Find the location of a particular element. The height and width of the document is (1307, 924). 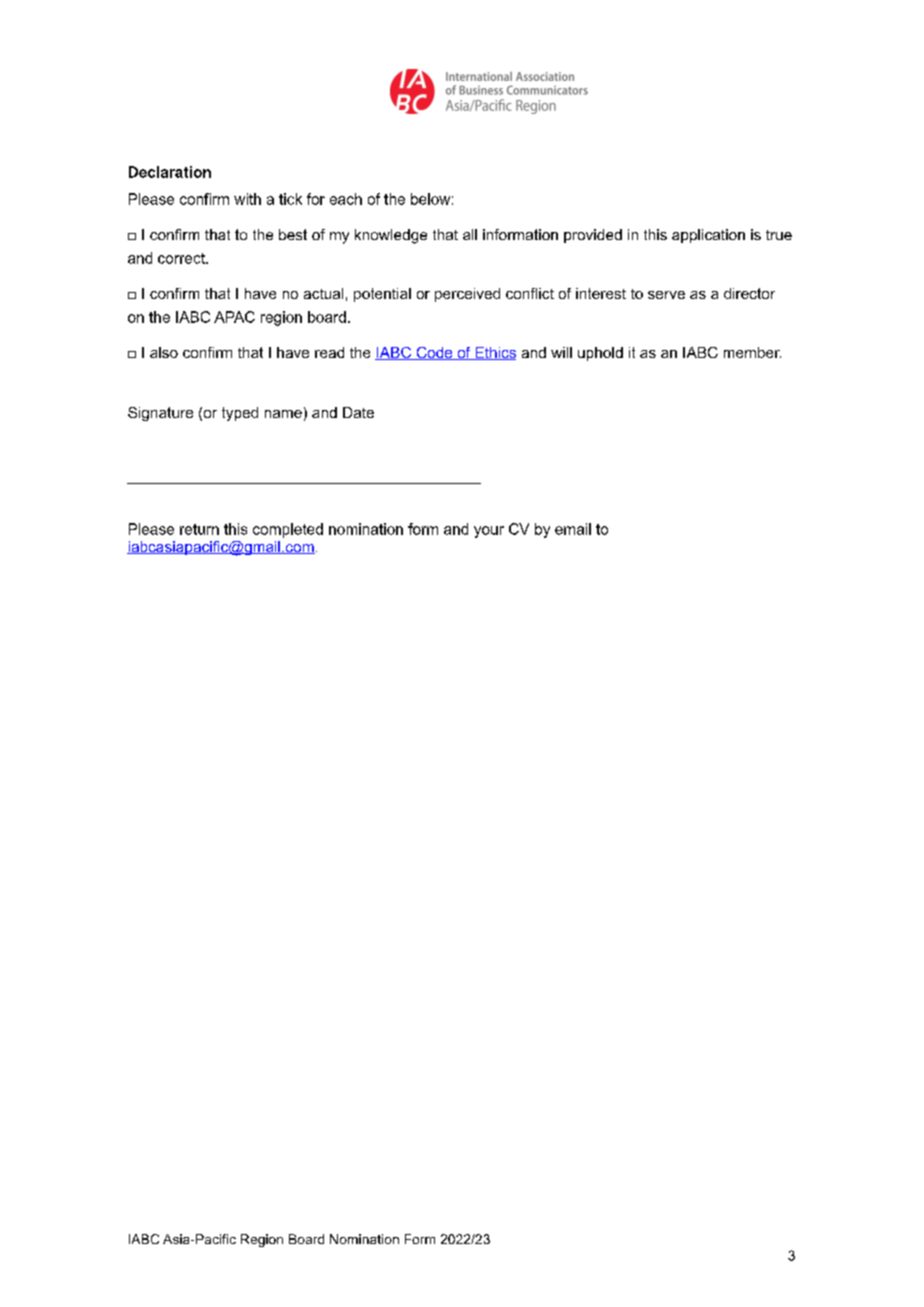

perceived is located at coordinates (467, 295).
